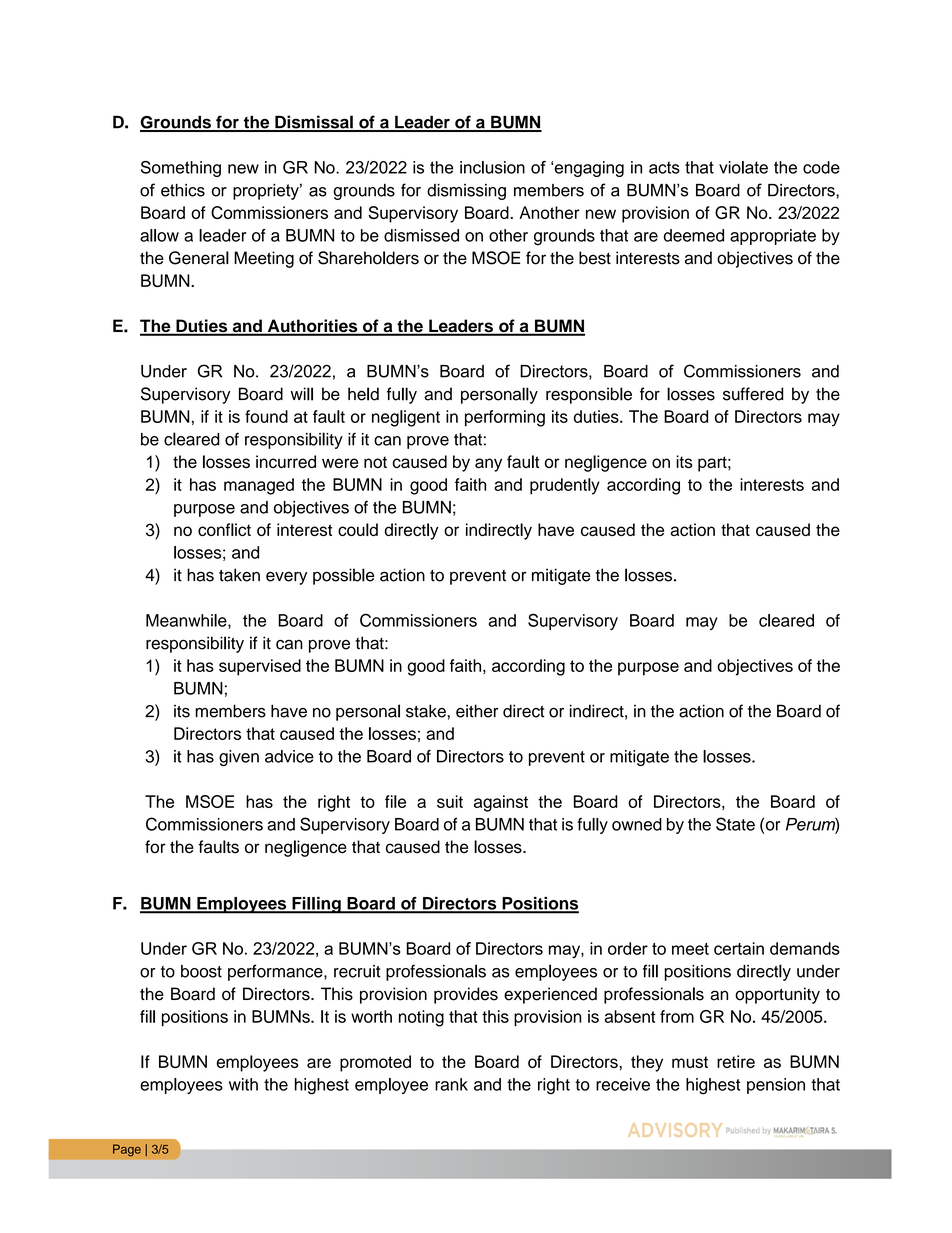 This document has width=952, height=1233. What do you see at coordinates (243, 1084) in the document?
I see `with` at bounding box center [243, 1084].
